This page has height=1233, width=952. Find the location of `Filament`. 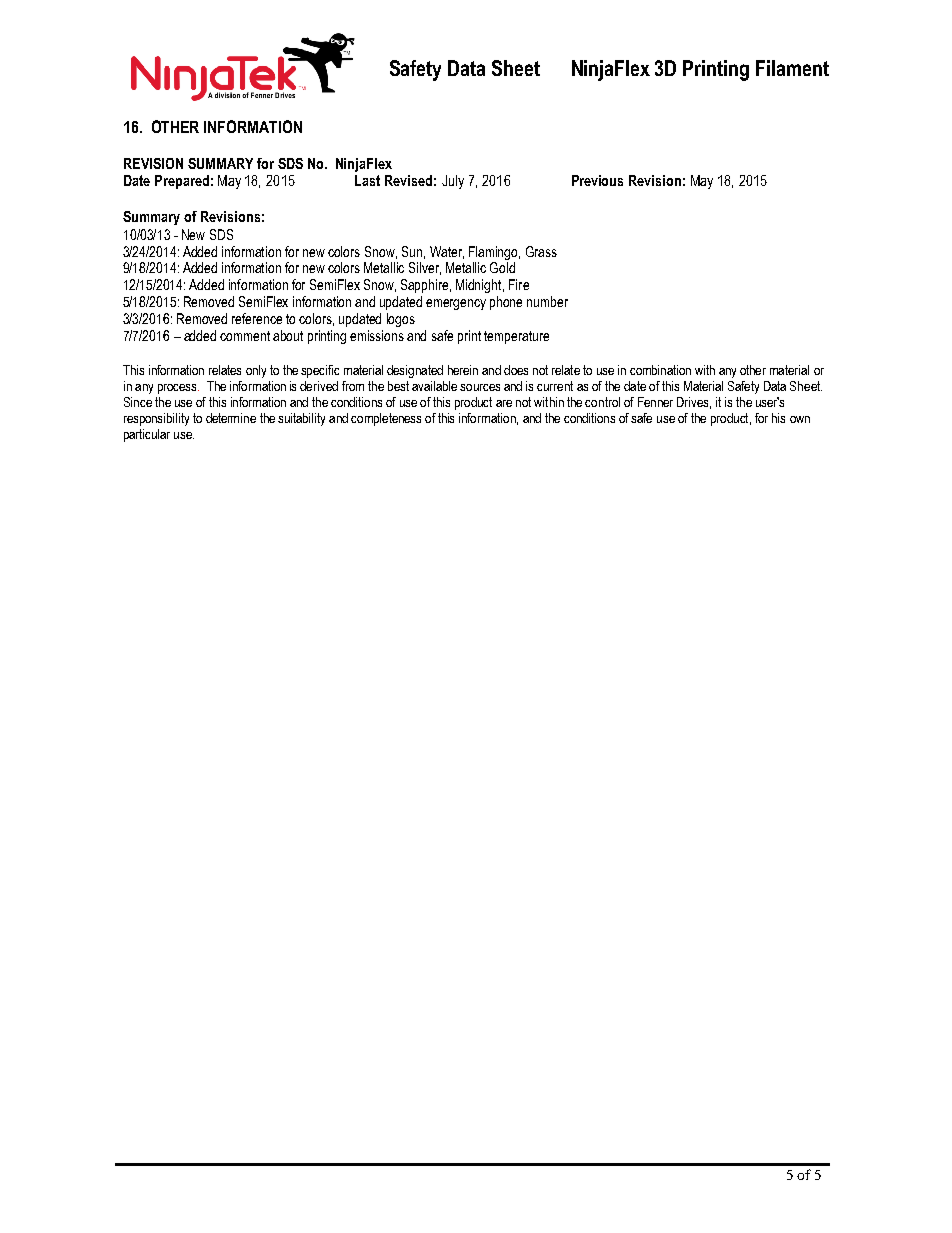

Filament is located at coordinates (792, 68).
